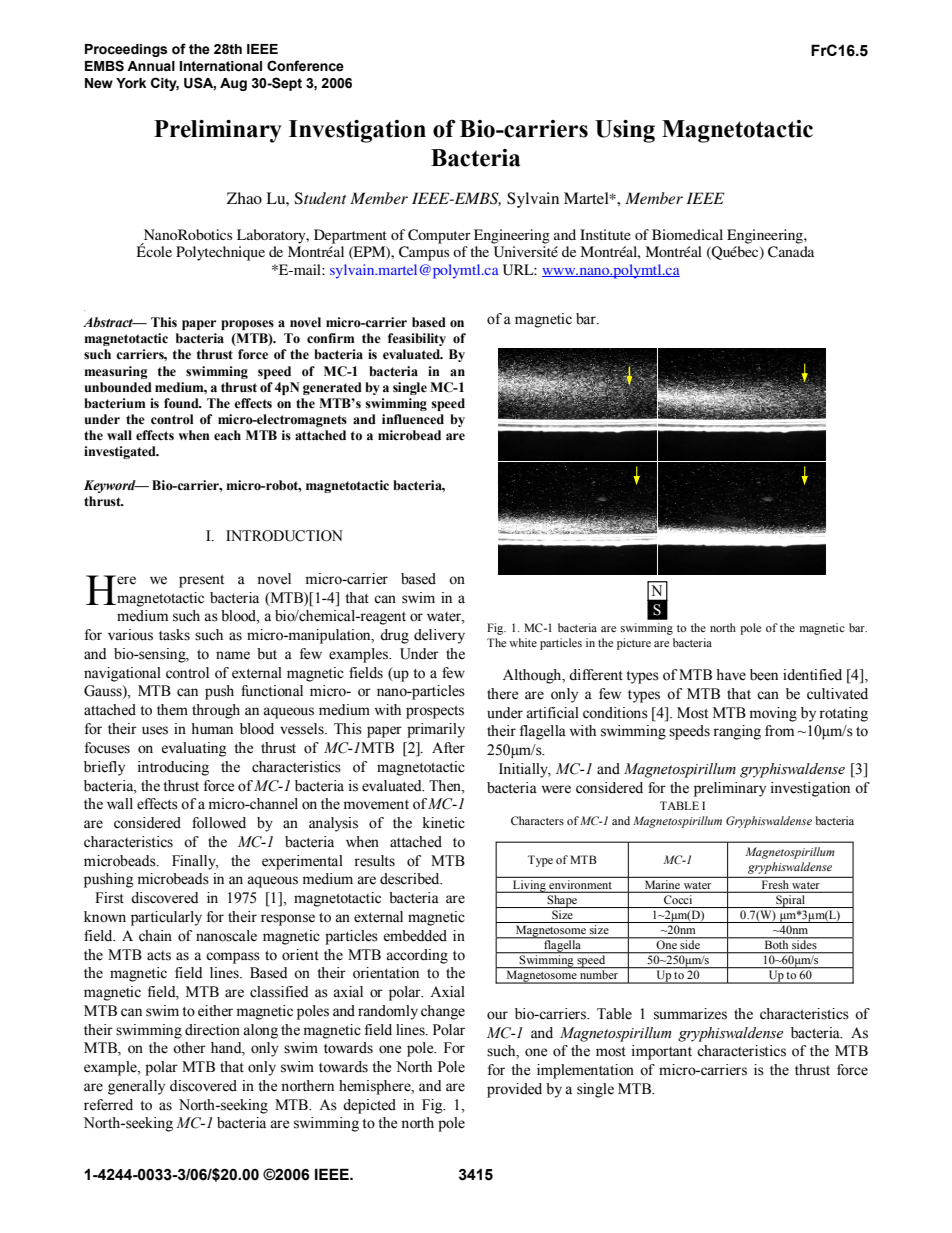  I want to click on found, so click(182, 403).
